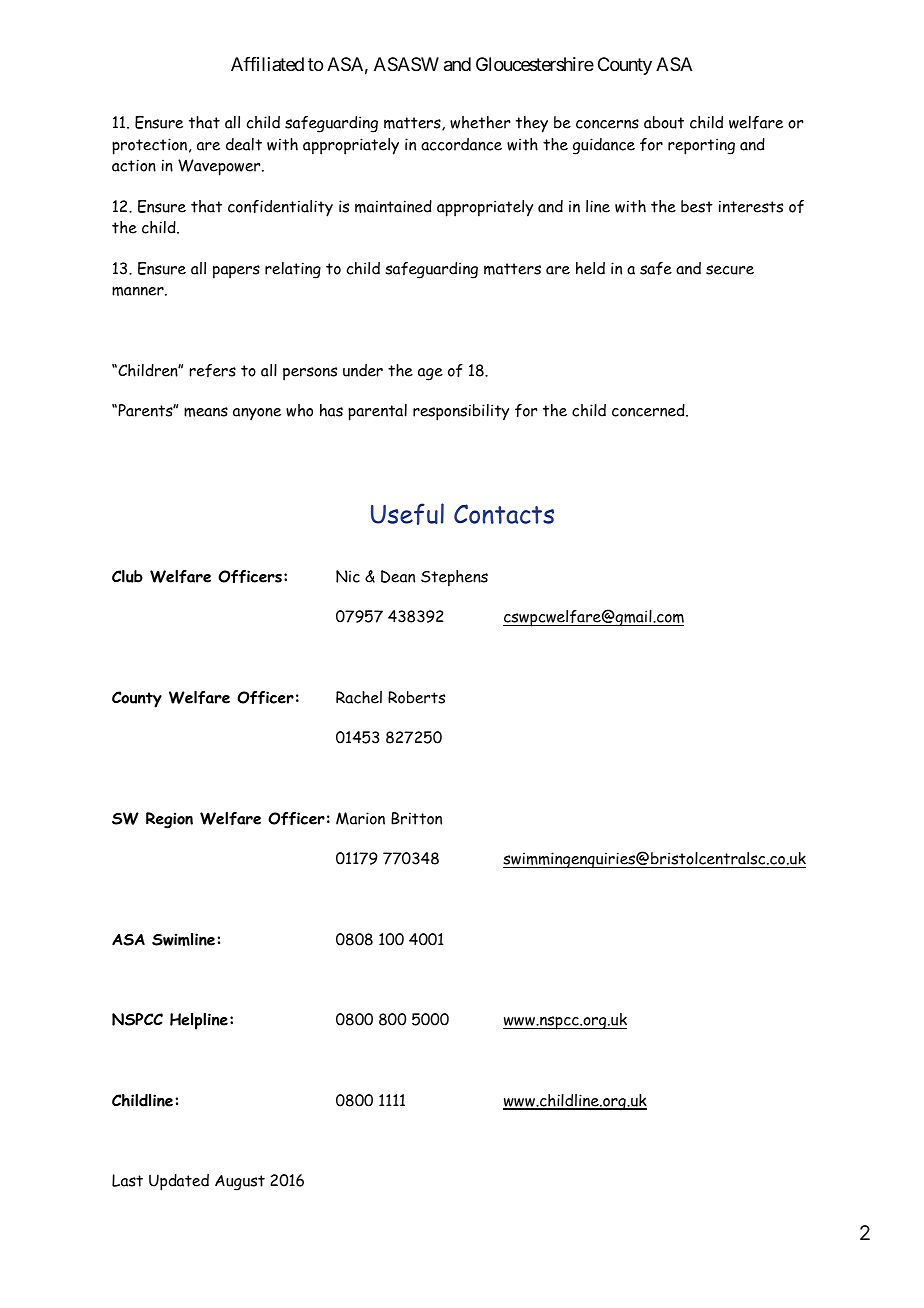  Describe the element at coordinates (480, 122) in the screenshot. I see `whether` at that location.
